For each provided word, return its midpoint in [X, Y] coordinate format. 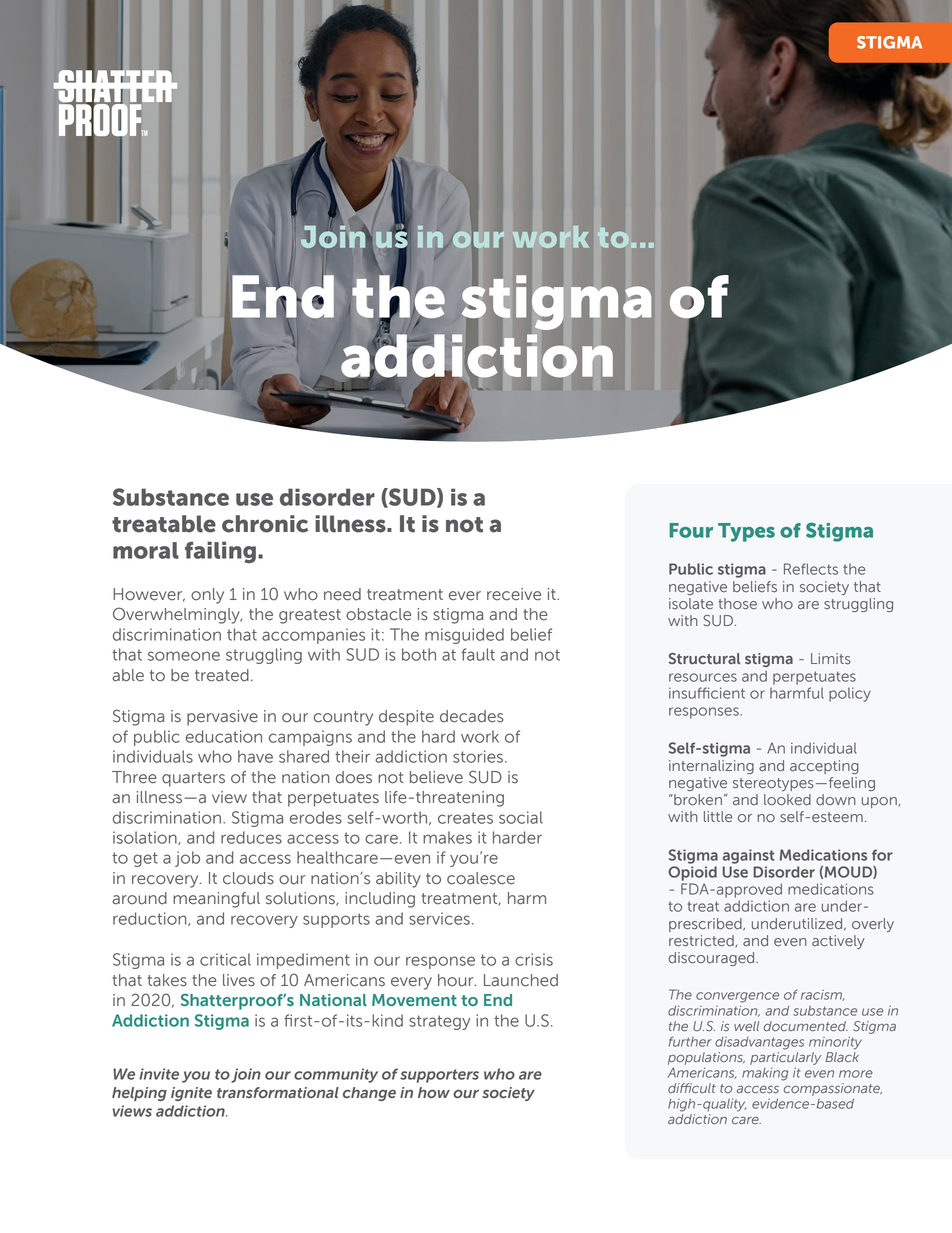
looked [787, 800]
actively [838, 942]
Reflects [811, 569]
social [521, 817]
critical [225, 959]
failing [220, 552]
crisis [534, 959]
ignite [191, 1094]
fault [478, 654]
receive [514, 594]
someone [184, 656]
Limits [831, 659]
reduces [251, 837]
